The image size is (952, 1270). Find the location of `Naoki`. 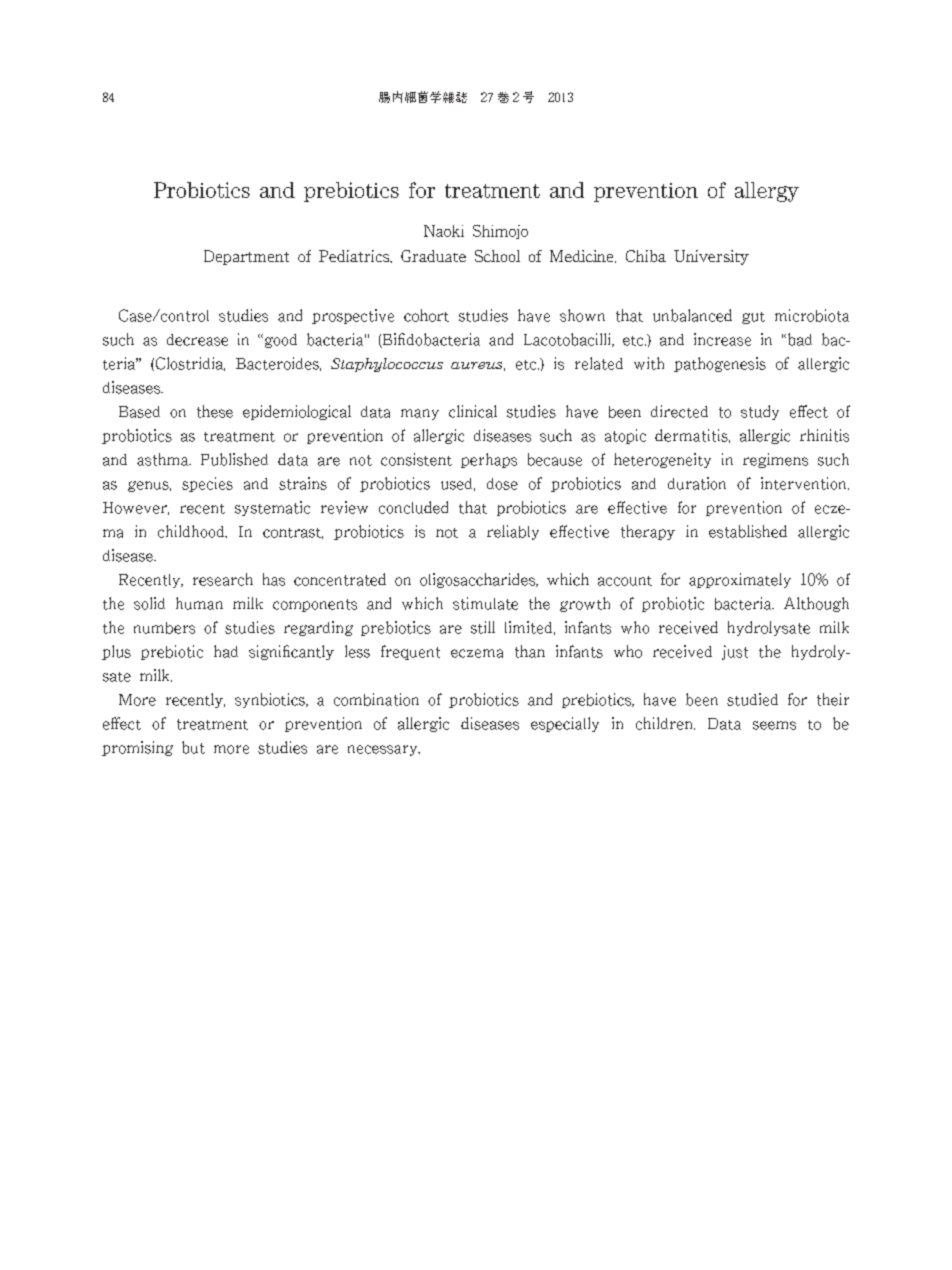

Naoki is located at coordinates (444, 231).
